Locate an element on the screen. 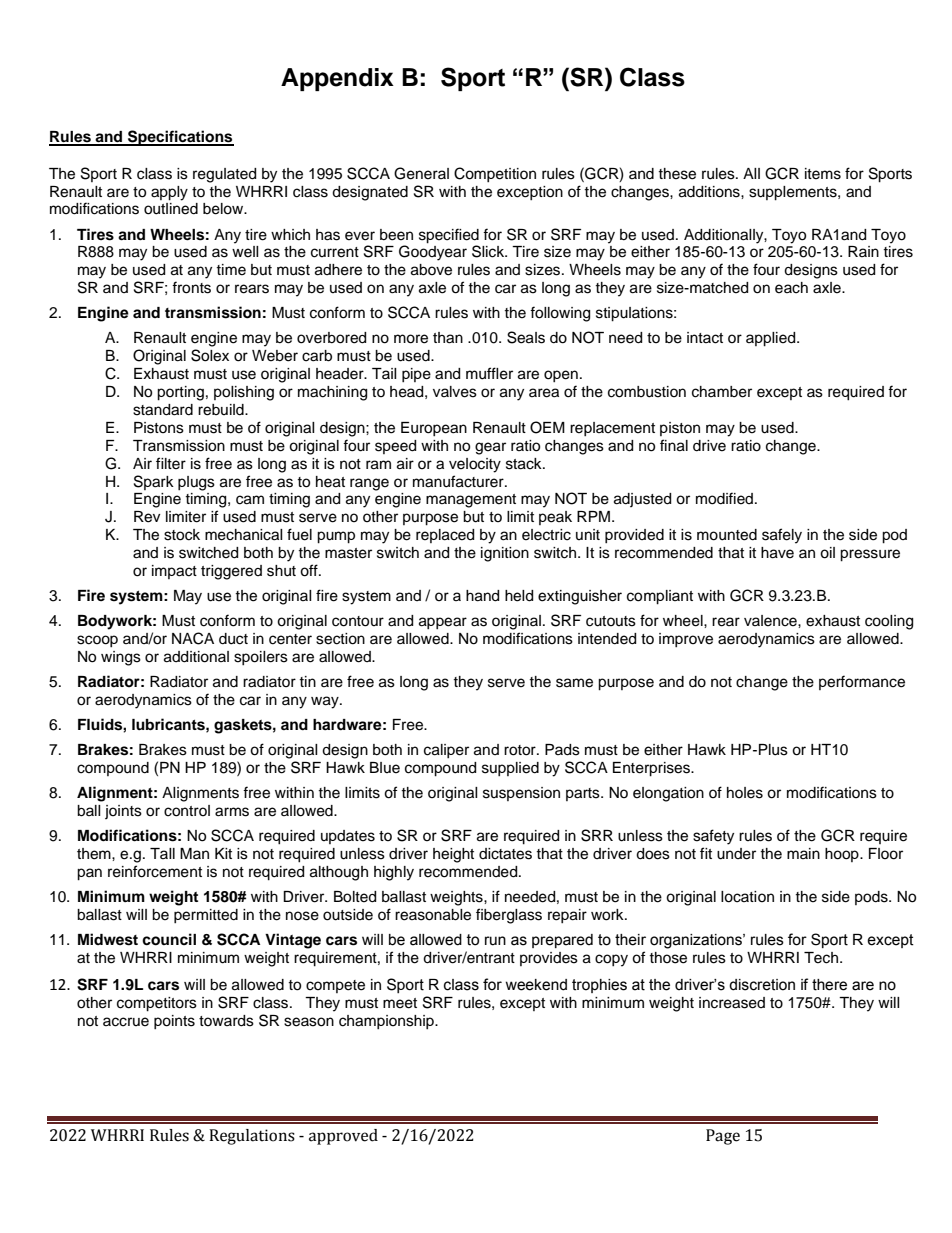  items is located at coordinates (823, 174).
